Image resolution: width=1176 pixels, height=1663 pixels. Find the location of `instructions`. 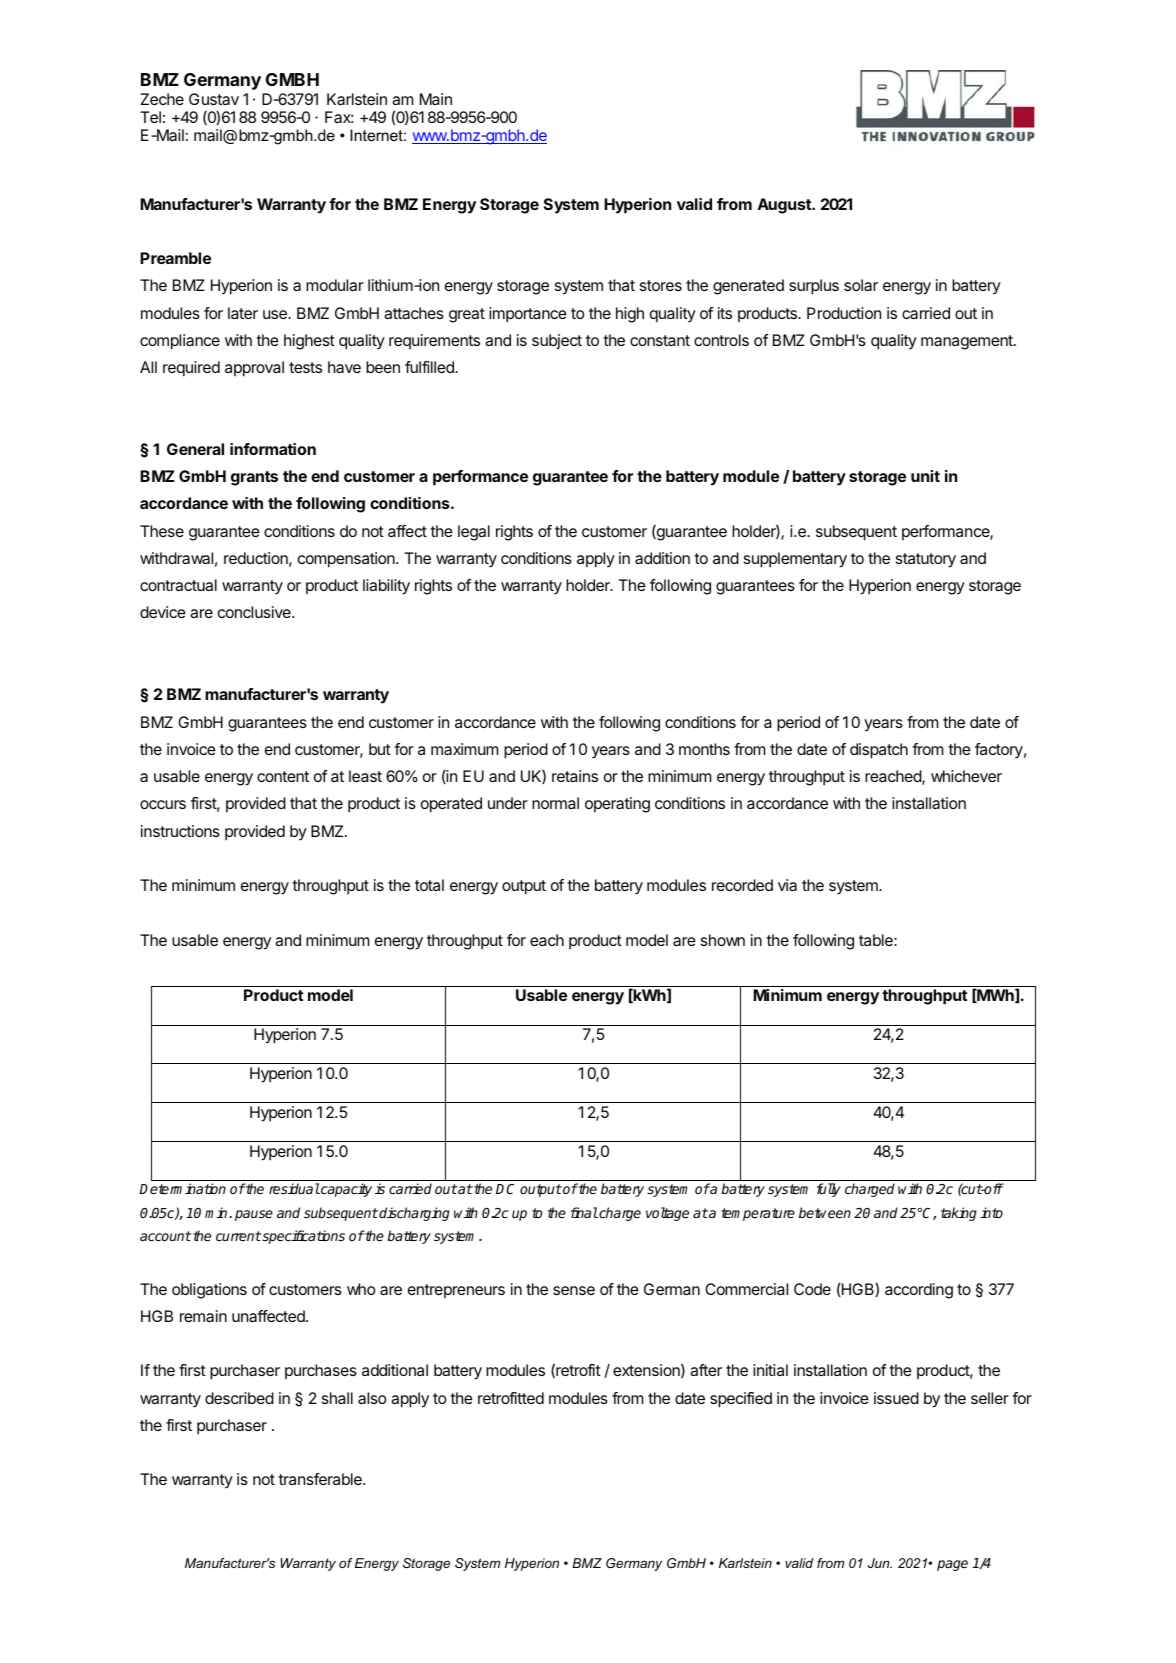

instructions is located at coordinates (180, 831).
